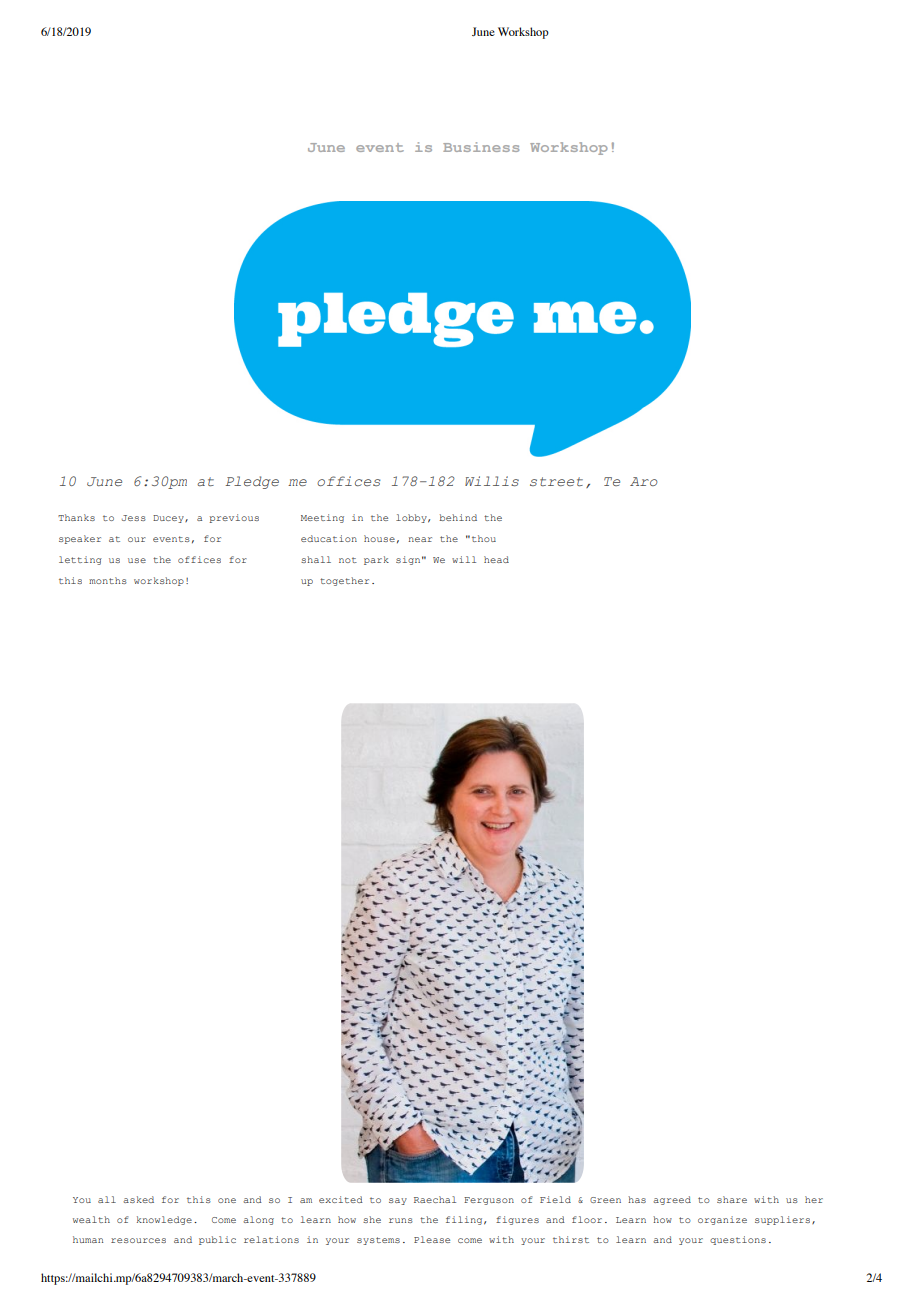 This image has width=924, height=1308. Describe the element at coordinates (344, 581) in the image. I see `together` at that location.
